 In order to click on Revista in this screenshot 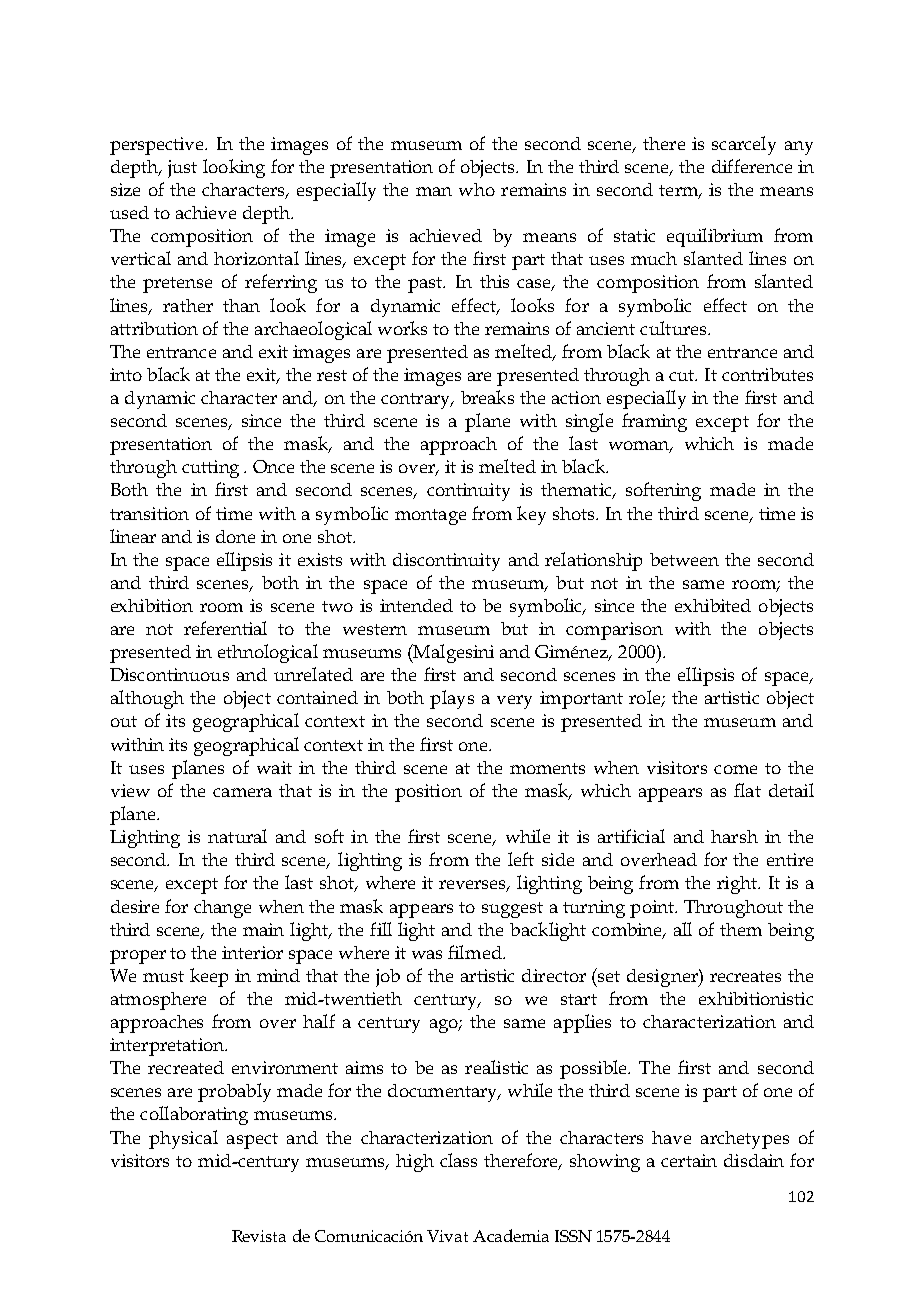, I will do `click(259, 1236)`.
